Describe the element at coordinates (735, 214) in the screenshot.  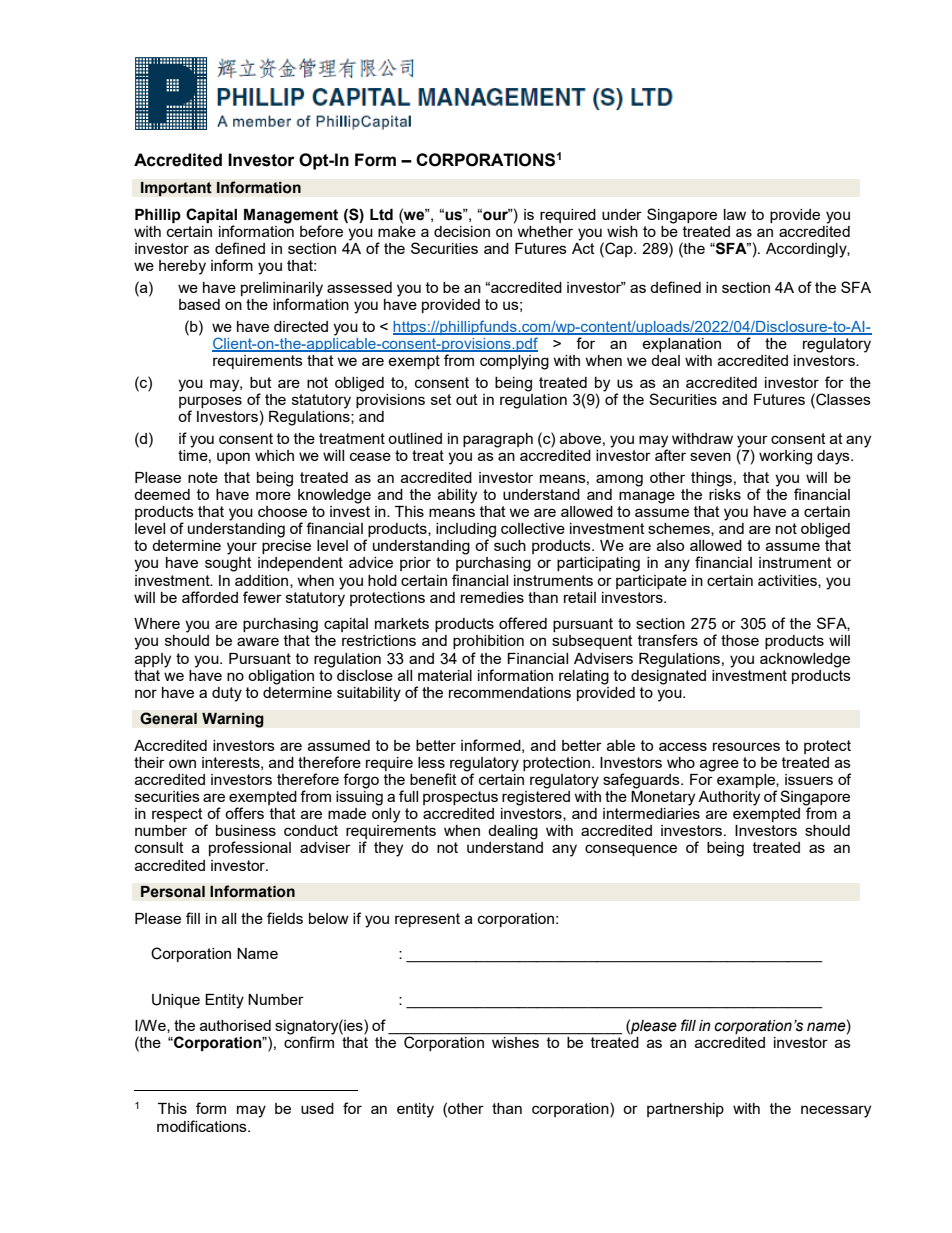
I see `law` at that location.
